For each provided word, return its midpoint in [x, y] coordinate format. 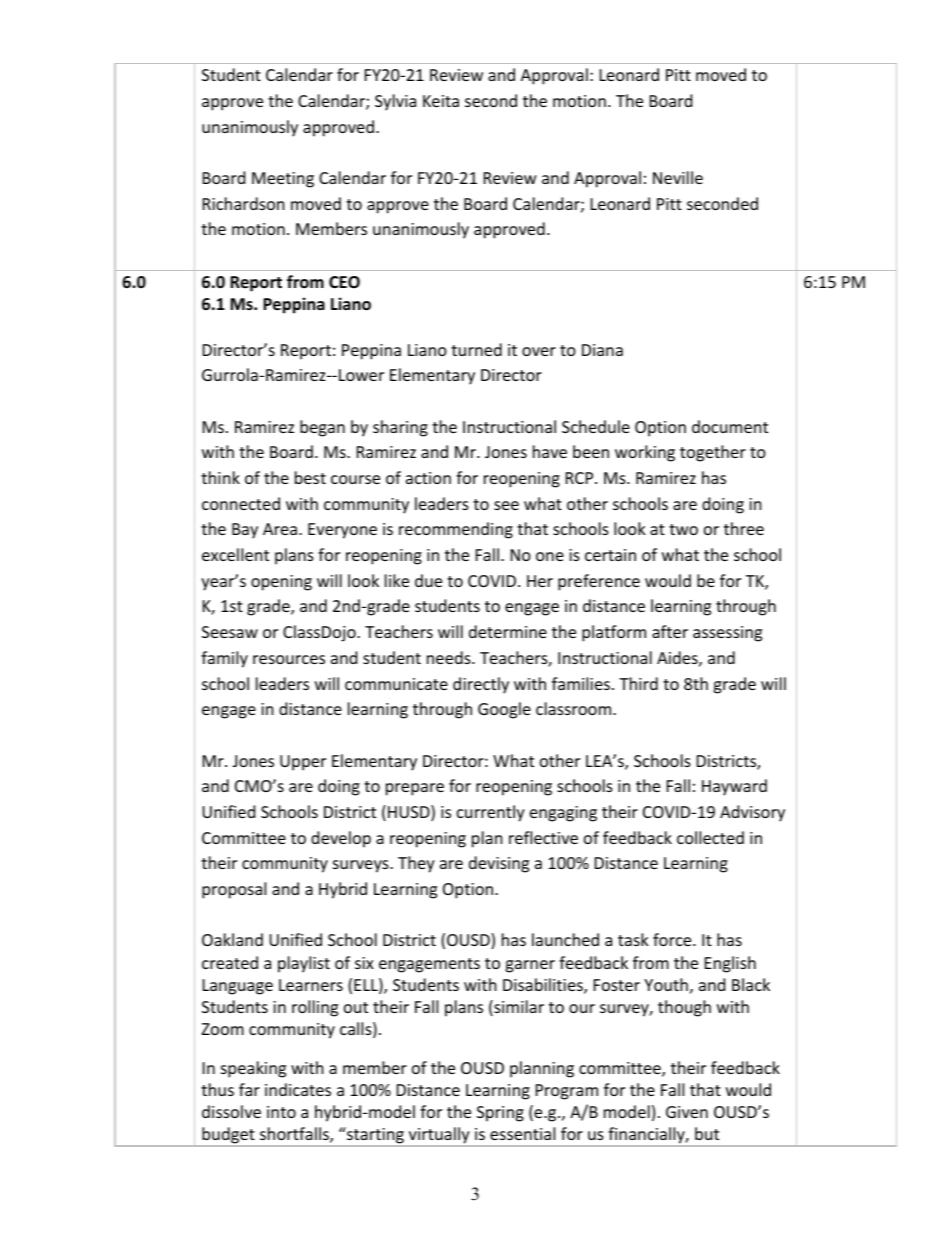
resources [289, 659]
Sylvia [395, 102]
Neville [678, 177]
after [670, 631]
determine [508, 631]
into [281, 1112]
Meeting [283, 180]
